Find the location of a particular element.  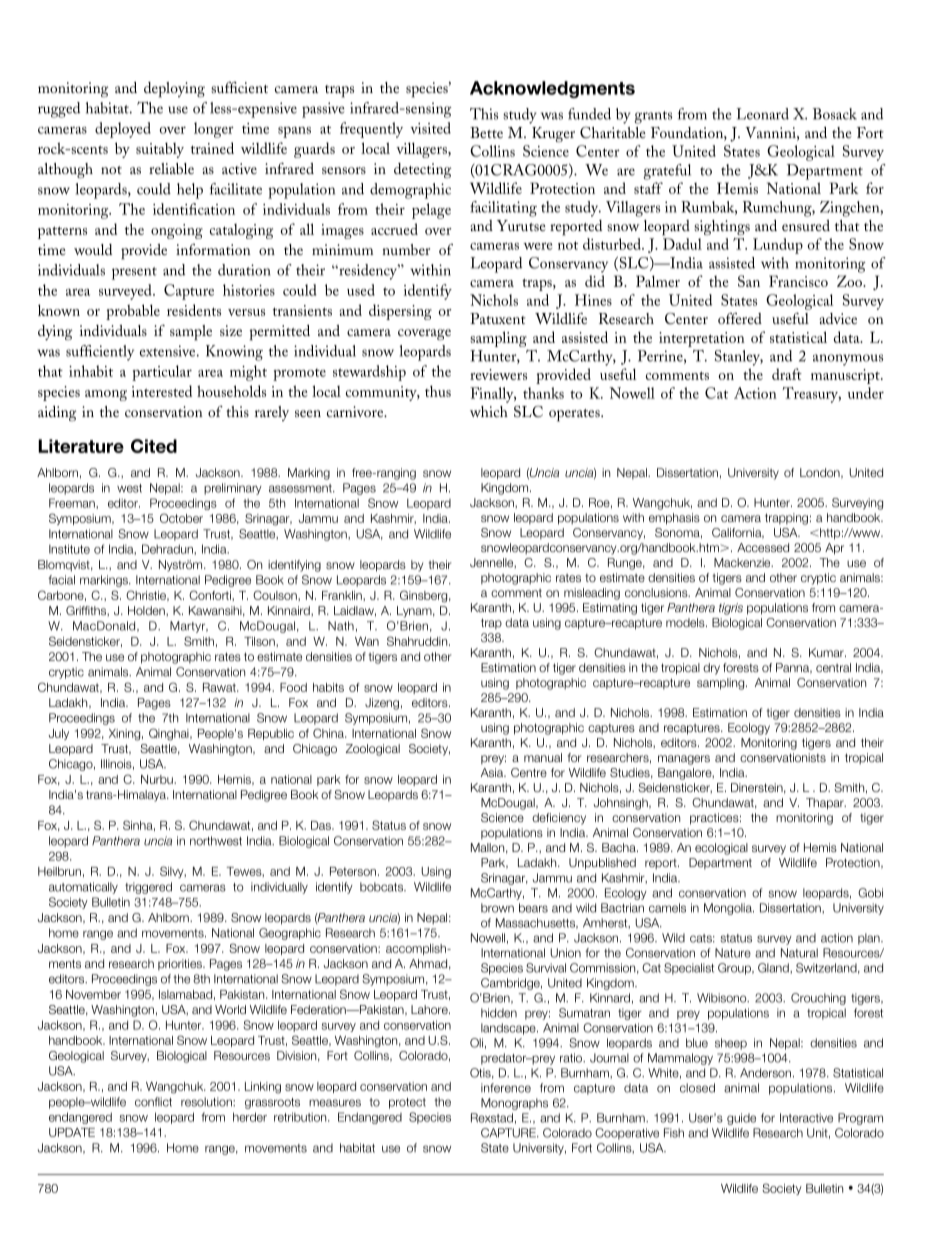

Leonard is located at coordinates (763, 114).
